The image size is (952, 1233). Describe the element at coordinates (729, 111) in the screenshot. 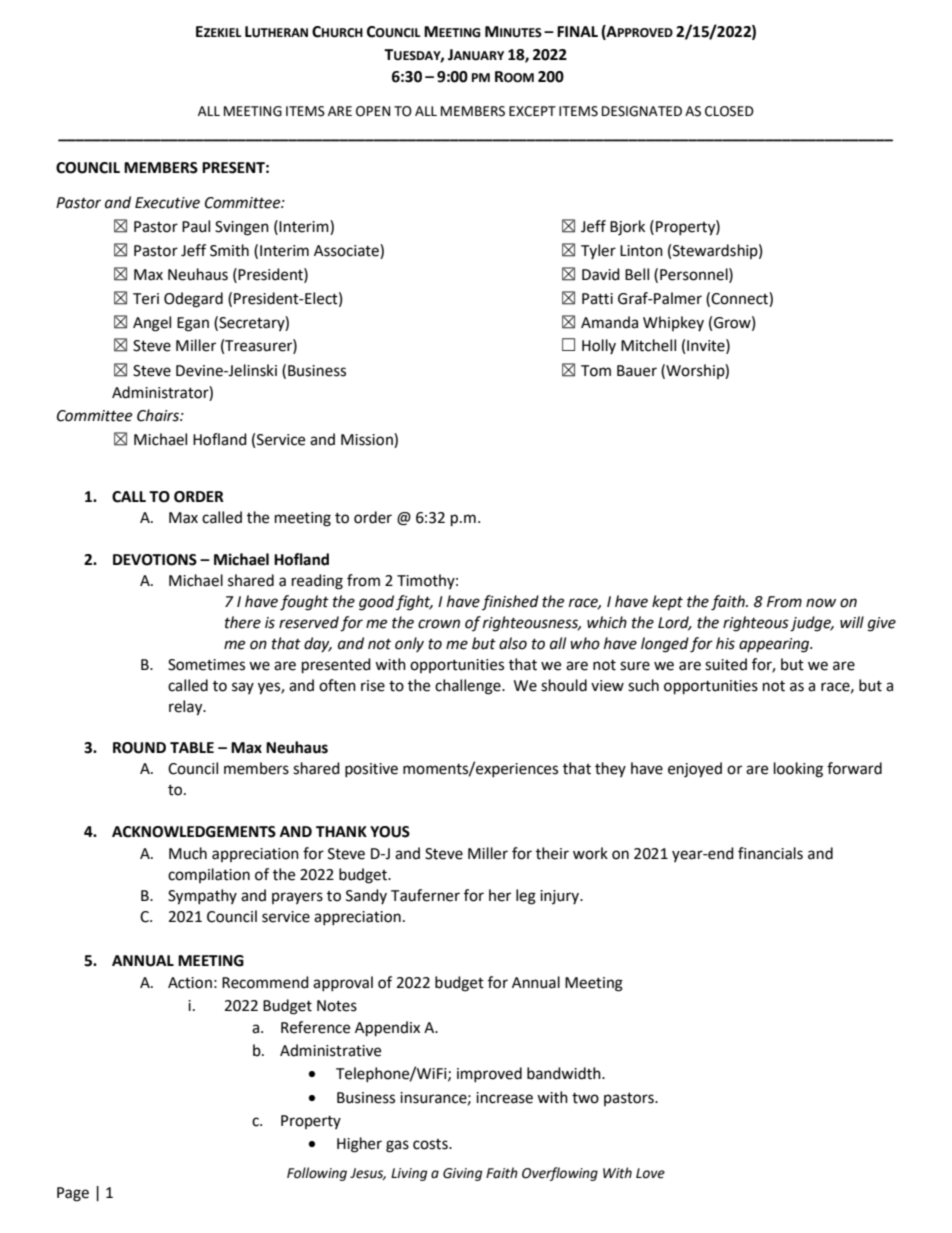

I see `CLOSED` at that location.
